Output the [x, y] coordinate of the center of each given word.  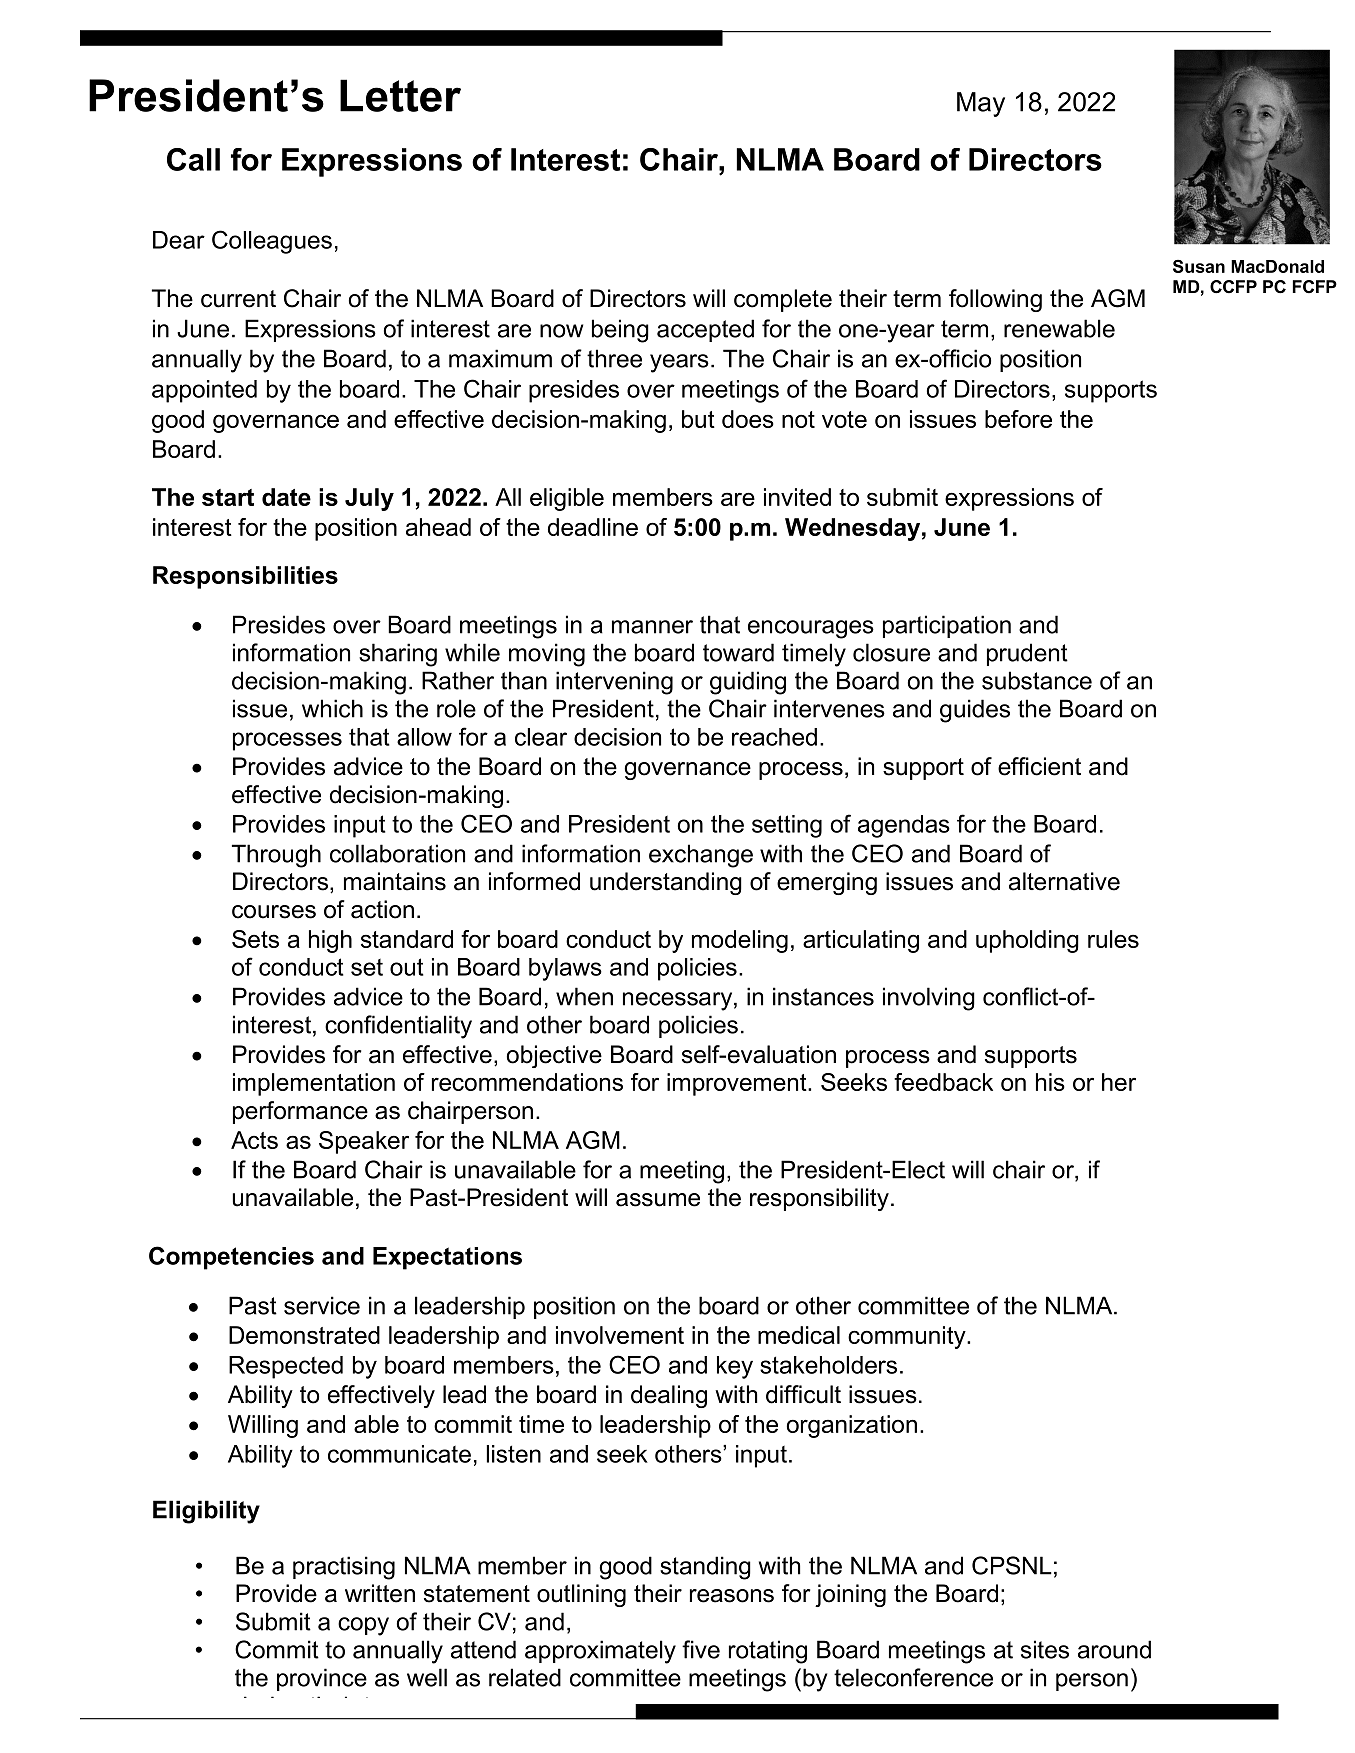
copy [363, 1626]
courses [274, 912]
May [981, 104]
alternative [1064, 881]
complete [783, 300]
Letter [400, 95]
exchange [701, 856]
